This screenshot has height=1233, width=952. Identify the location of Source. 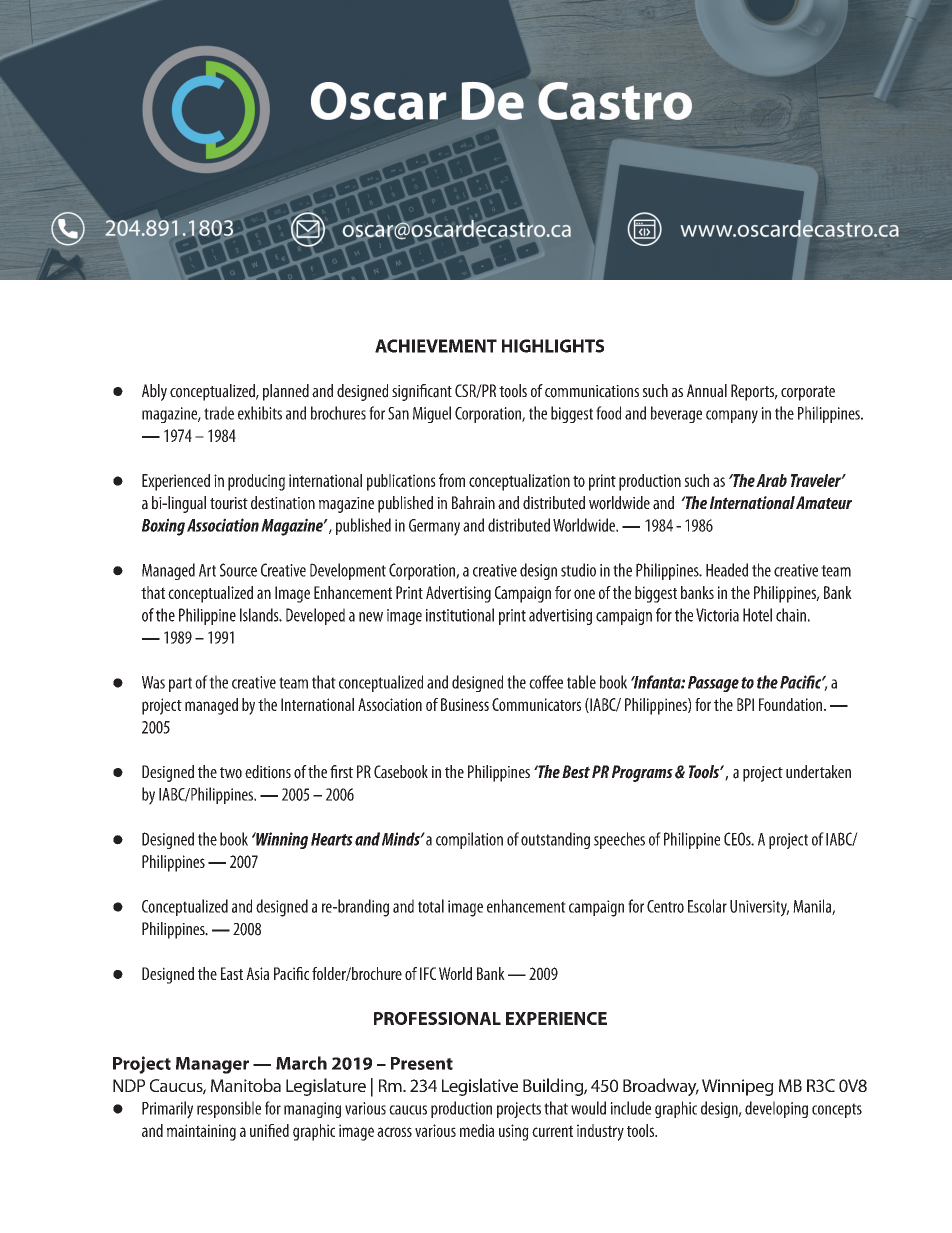
(238, 570).
